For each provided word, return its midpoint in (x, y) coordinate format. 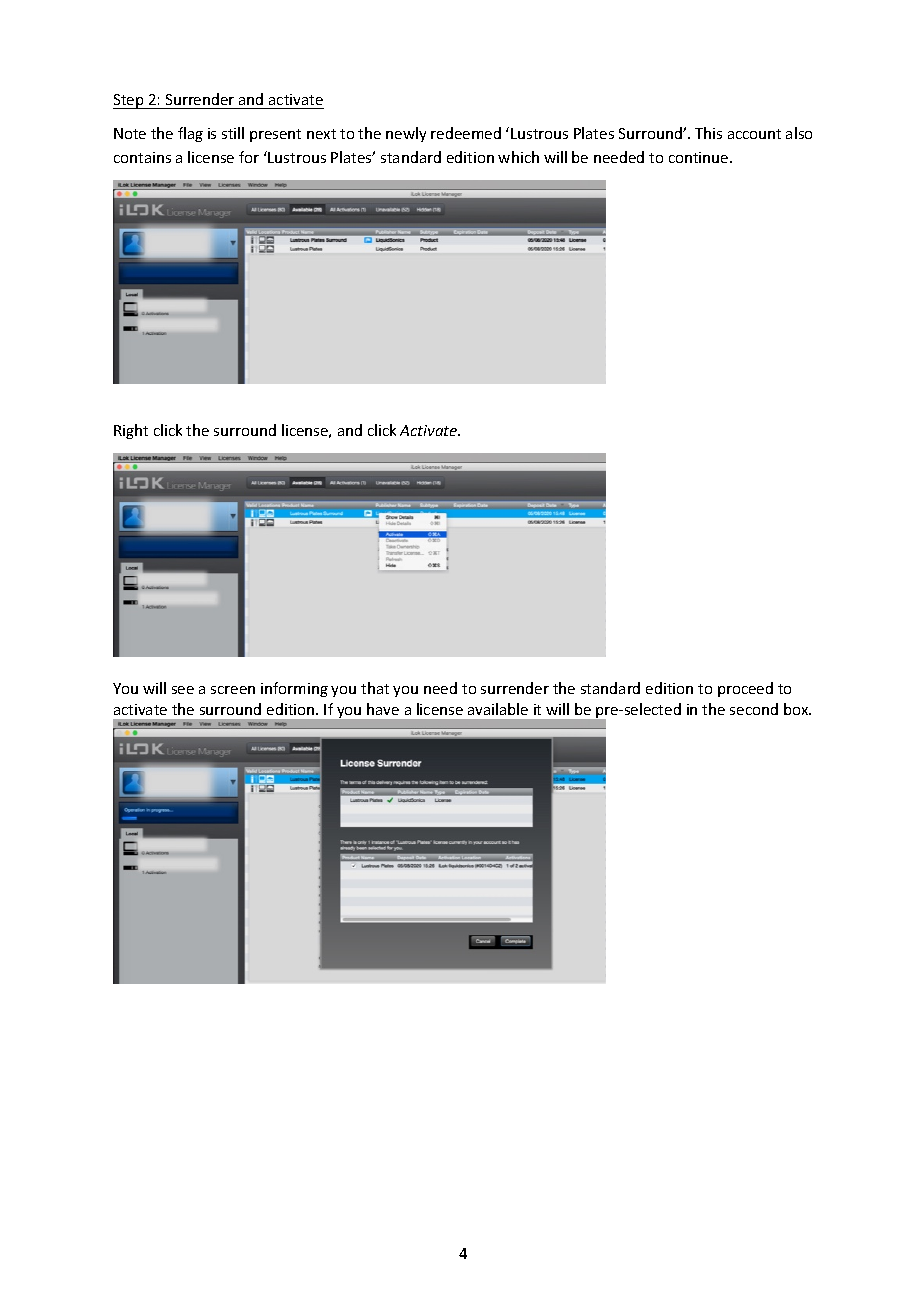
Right (131, 431)
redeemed (466, 133)
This (708, 133)
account (754, 134)
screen (233, 690)
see (183, 690)
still (233, 133)
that (375, 688)
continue (700, 157)
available (498, 709)
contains (142, 157)
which (518, 157)
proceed (745, 689)
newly (406, 134)
